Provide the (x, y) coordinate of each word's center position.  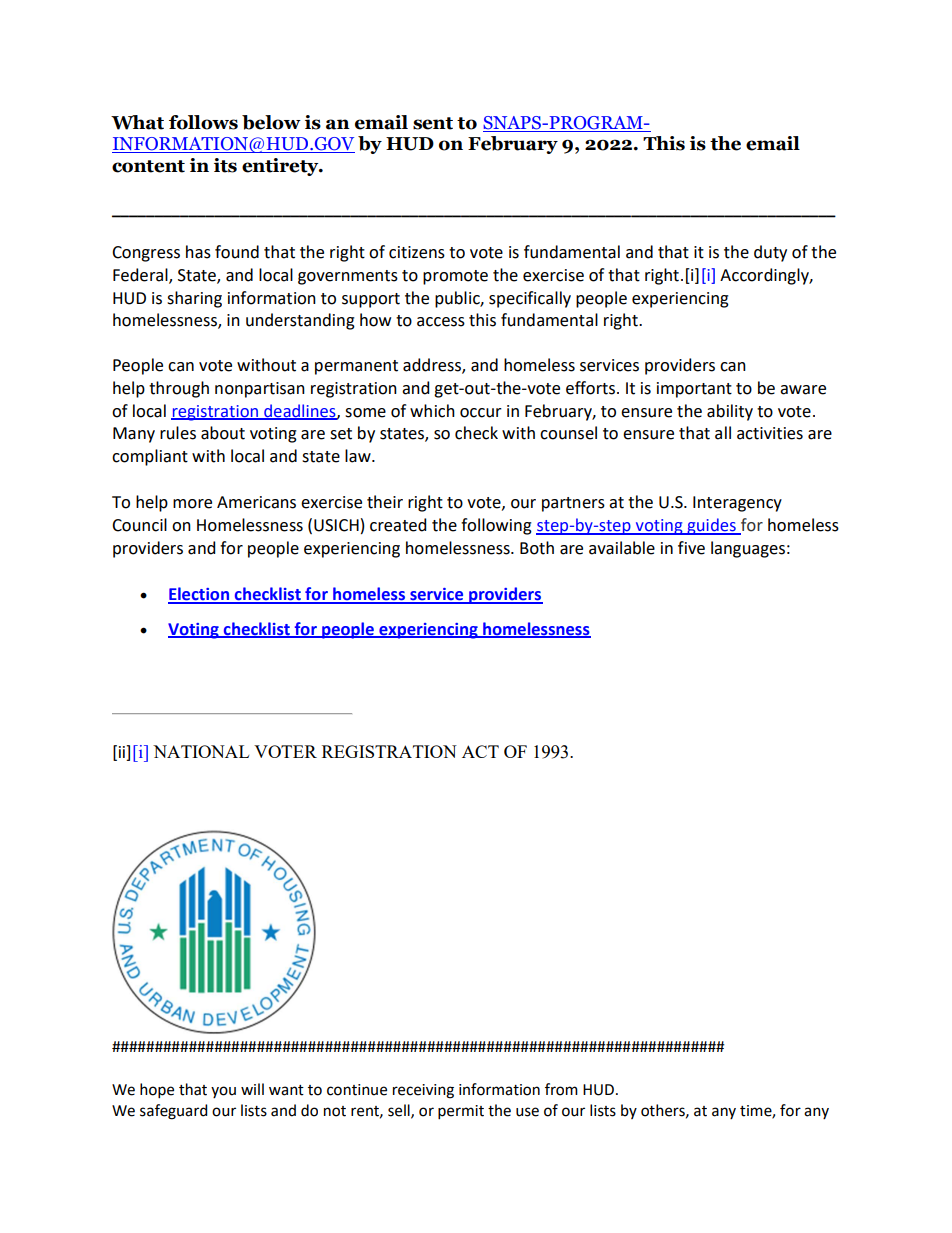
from (561, 1089)
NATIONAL (201, 751)
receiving (423, 1091)
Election (199, 595)
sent (433, 123)
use (527, 1112)
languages (748, 549)
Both (537, 548)
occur (481, 413)
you (223, 1092)
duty (770, 253)
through (179, 389)
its (225, 165)
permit (461, 1112)
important (694, 390)
